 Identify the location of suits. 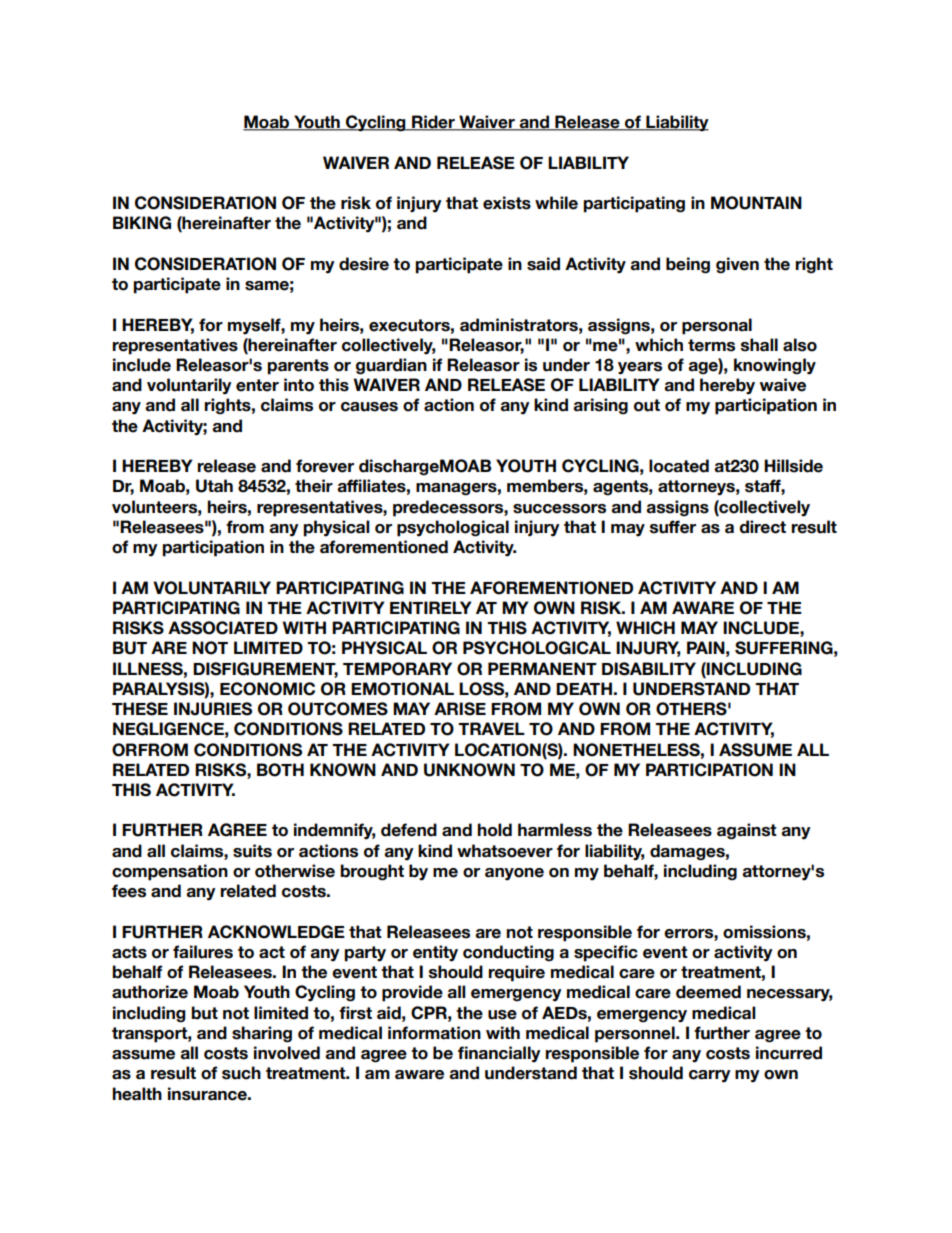
(252, 851).
